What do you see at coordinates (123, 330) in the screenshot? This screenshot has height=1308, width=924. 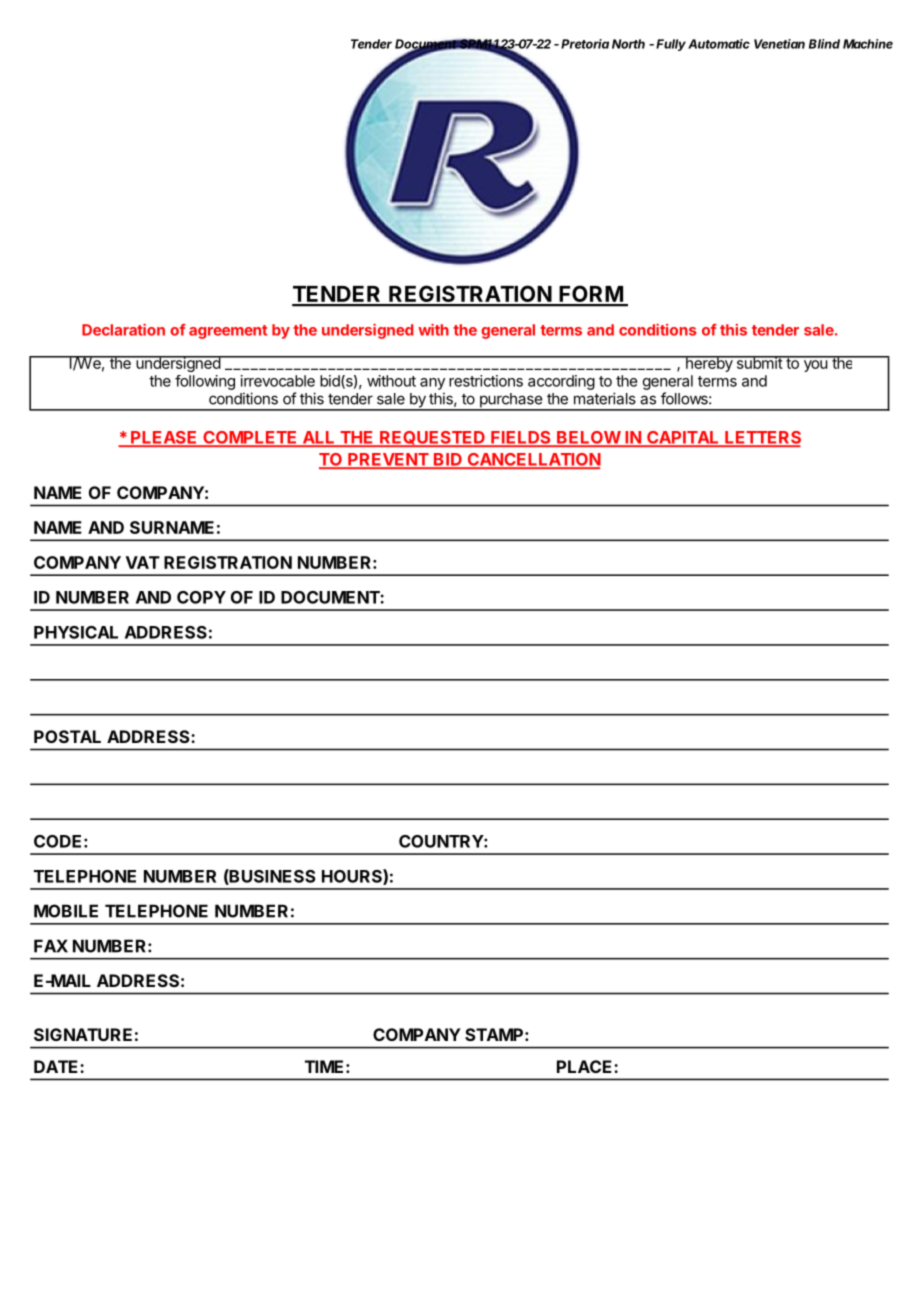 I see `Declaration` at bounding box center [123, 330].
